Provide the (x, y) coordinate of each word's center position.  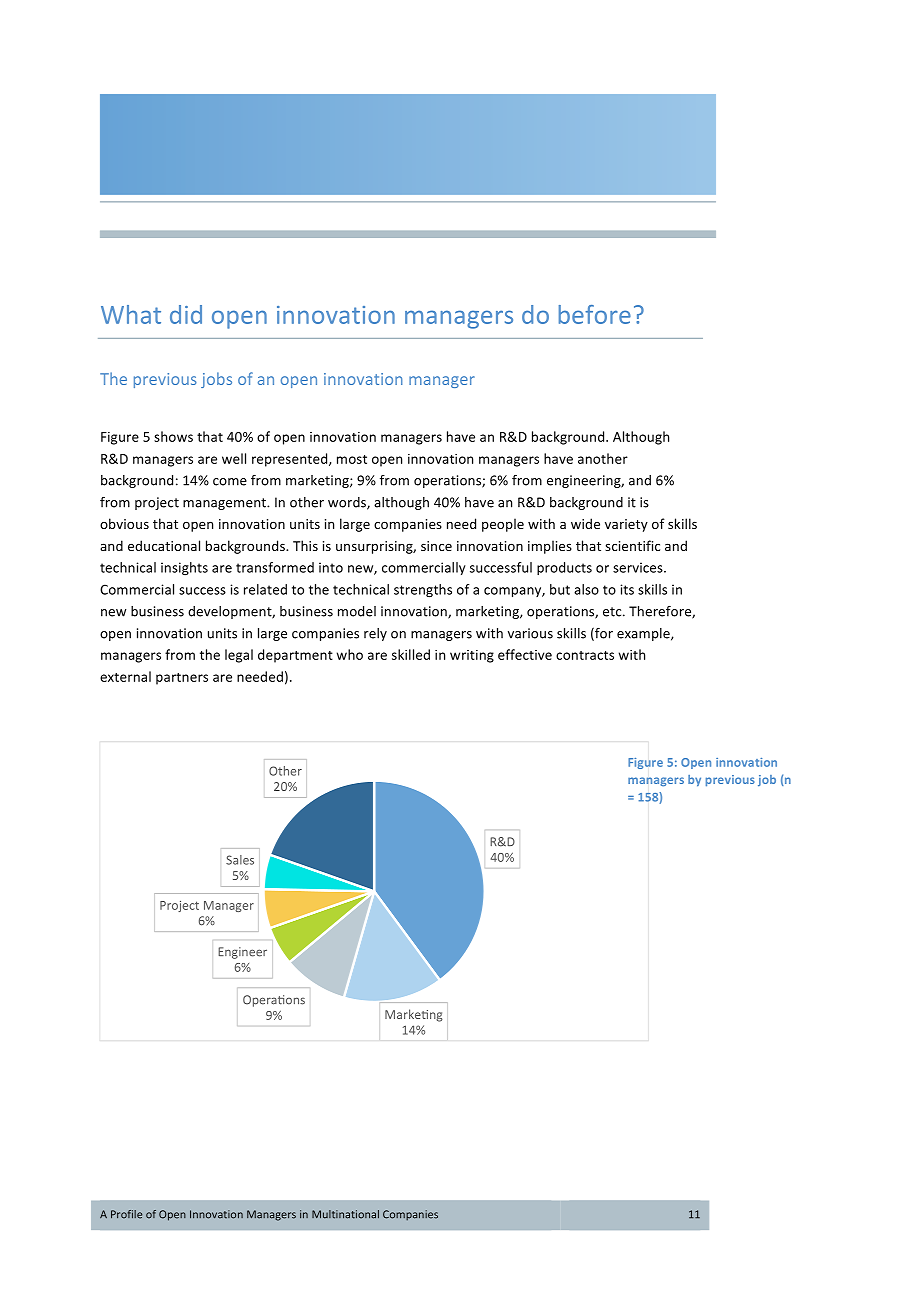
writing (472, 656)
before (595, 314)
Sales (240, 860)
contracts (585, 655)
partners (182, 679)
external (125, 676)
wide (585, 523)
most (352, 459)
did (186, 314)
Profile (126, 1214)
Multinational (345, 1214)
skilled (411, 654)
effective (525, 654)
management (225, 504)
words (348, 503)
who (350, 654)
